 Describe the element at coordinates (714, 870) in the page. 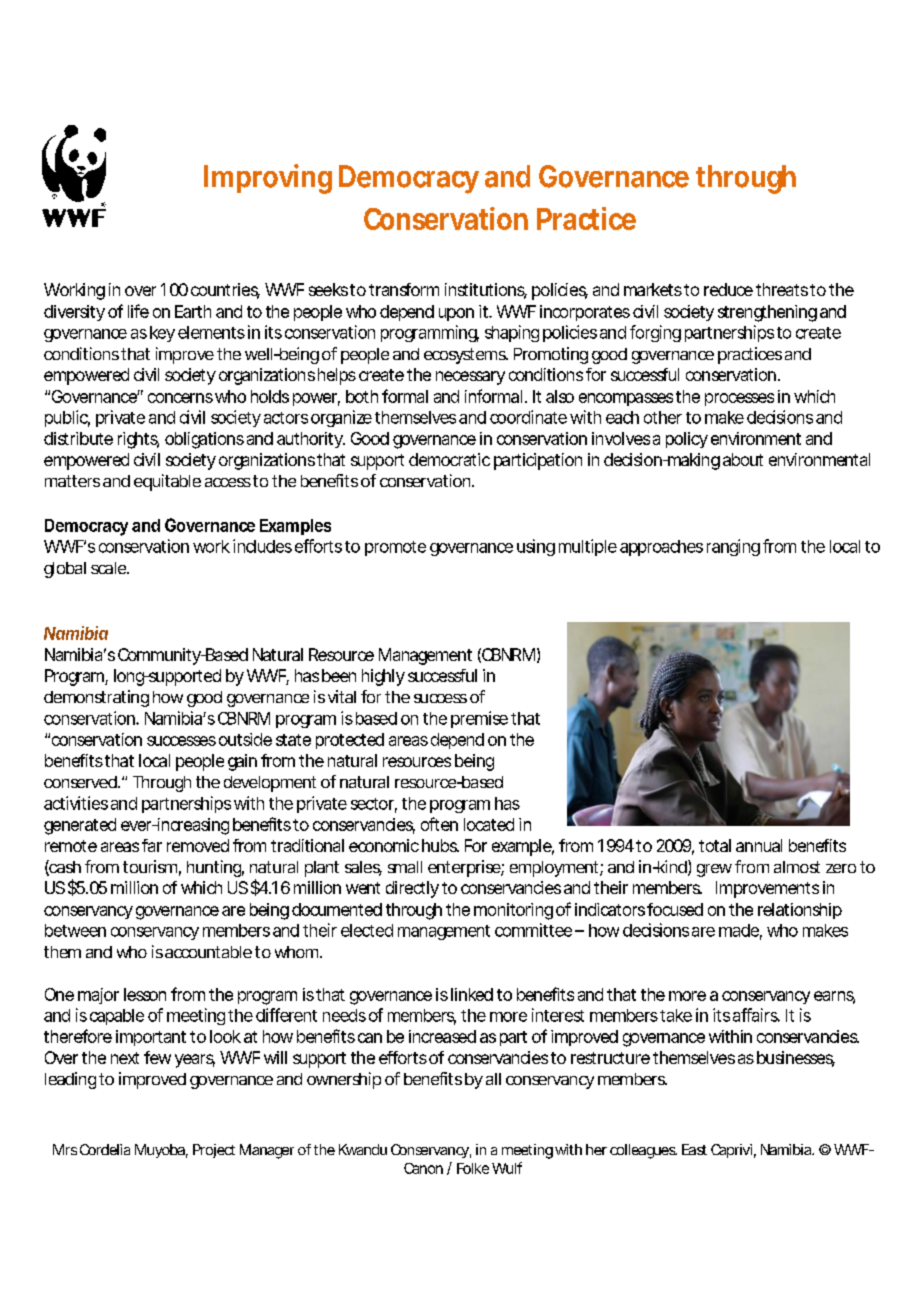

I see `grew` at that location.
